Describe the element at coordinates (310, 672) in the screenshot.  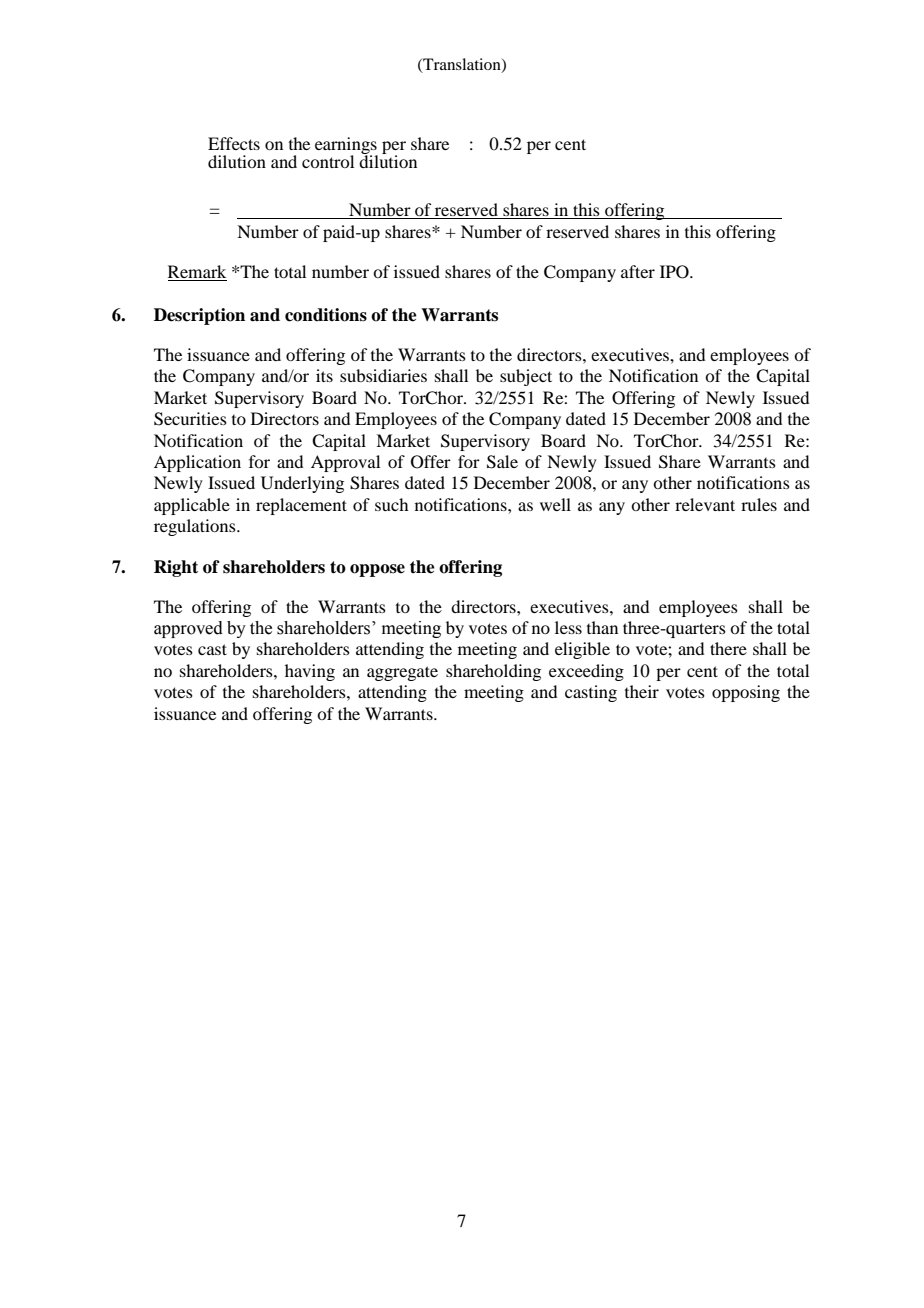
I see `having` at that location.
